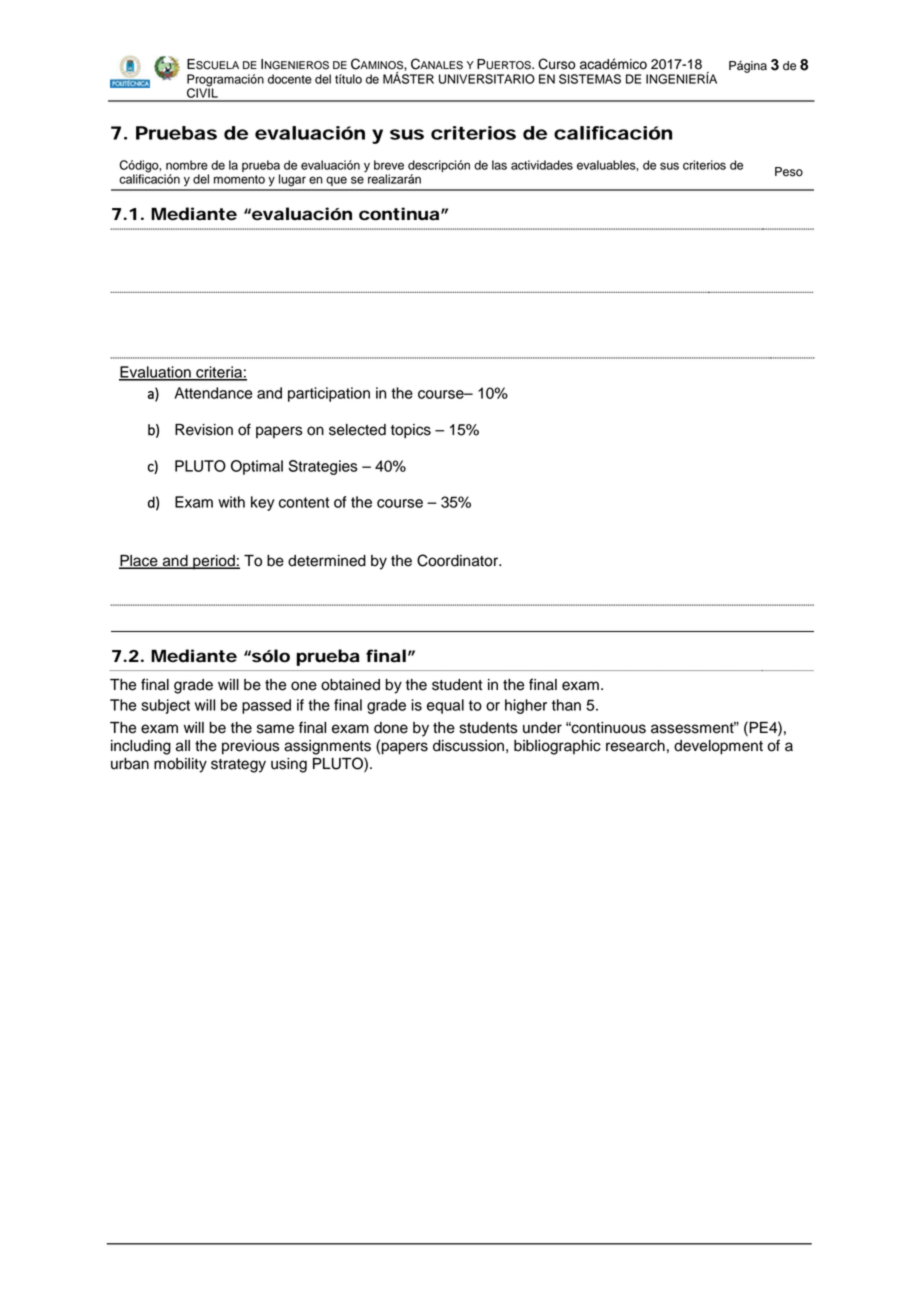  I want to click on SISTEMAS, so click(590, 79).
